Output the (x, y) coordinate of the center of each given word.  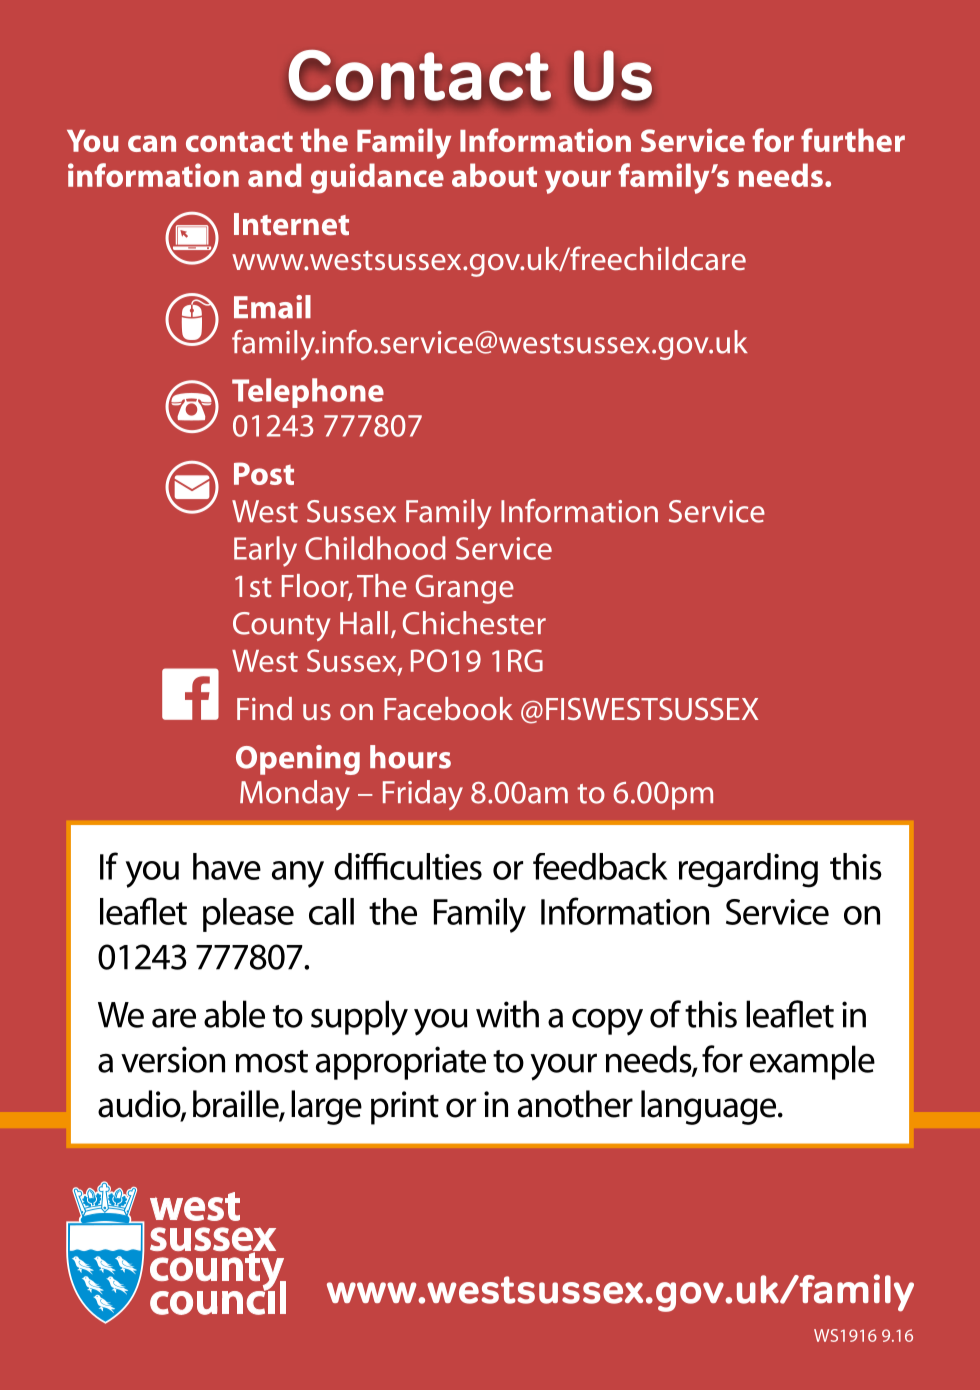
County (281, 626)
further (853, 140)
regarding (748, 870)
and (274, 175)
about (494, 175)
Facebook (448, 709)
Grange (465, 589)
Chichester (474, 623)
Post (264, 473)
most (272, 1061)
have (227, 866)
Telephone (308, 393)
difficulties (408, 866)
